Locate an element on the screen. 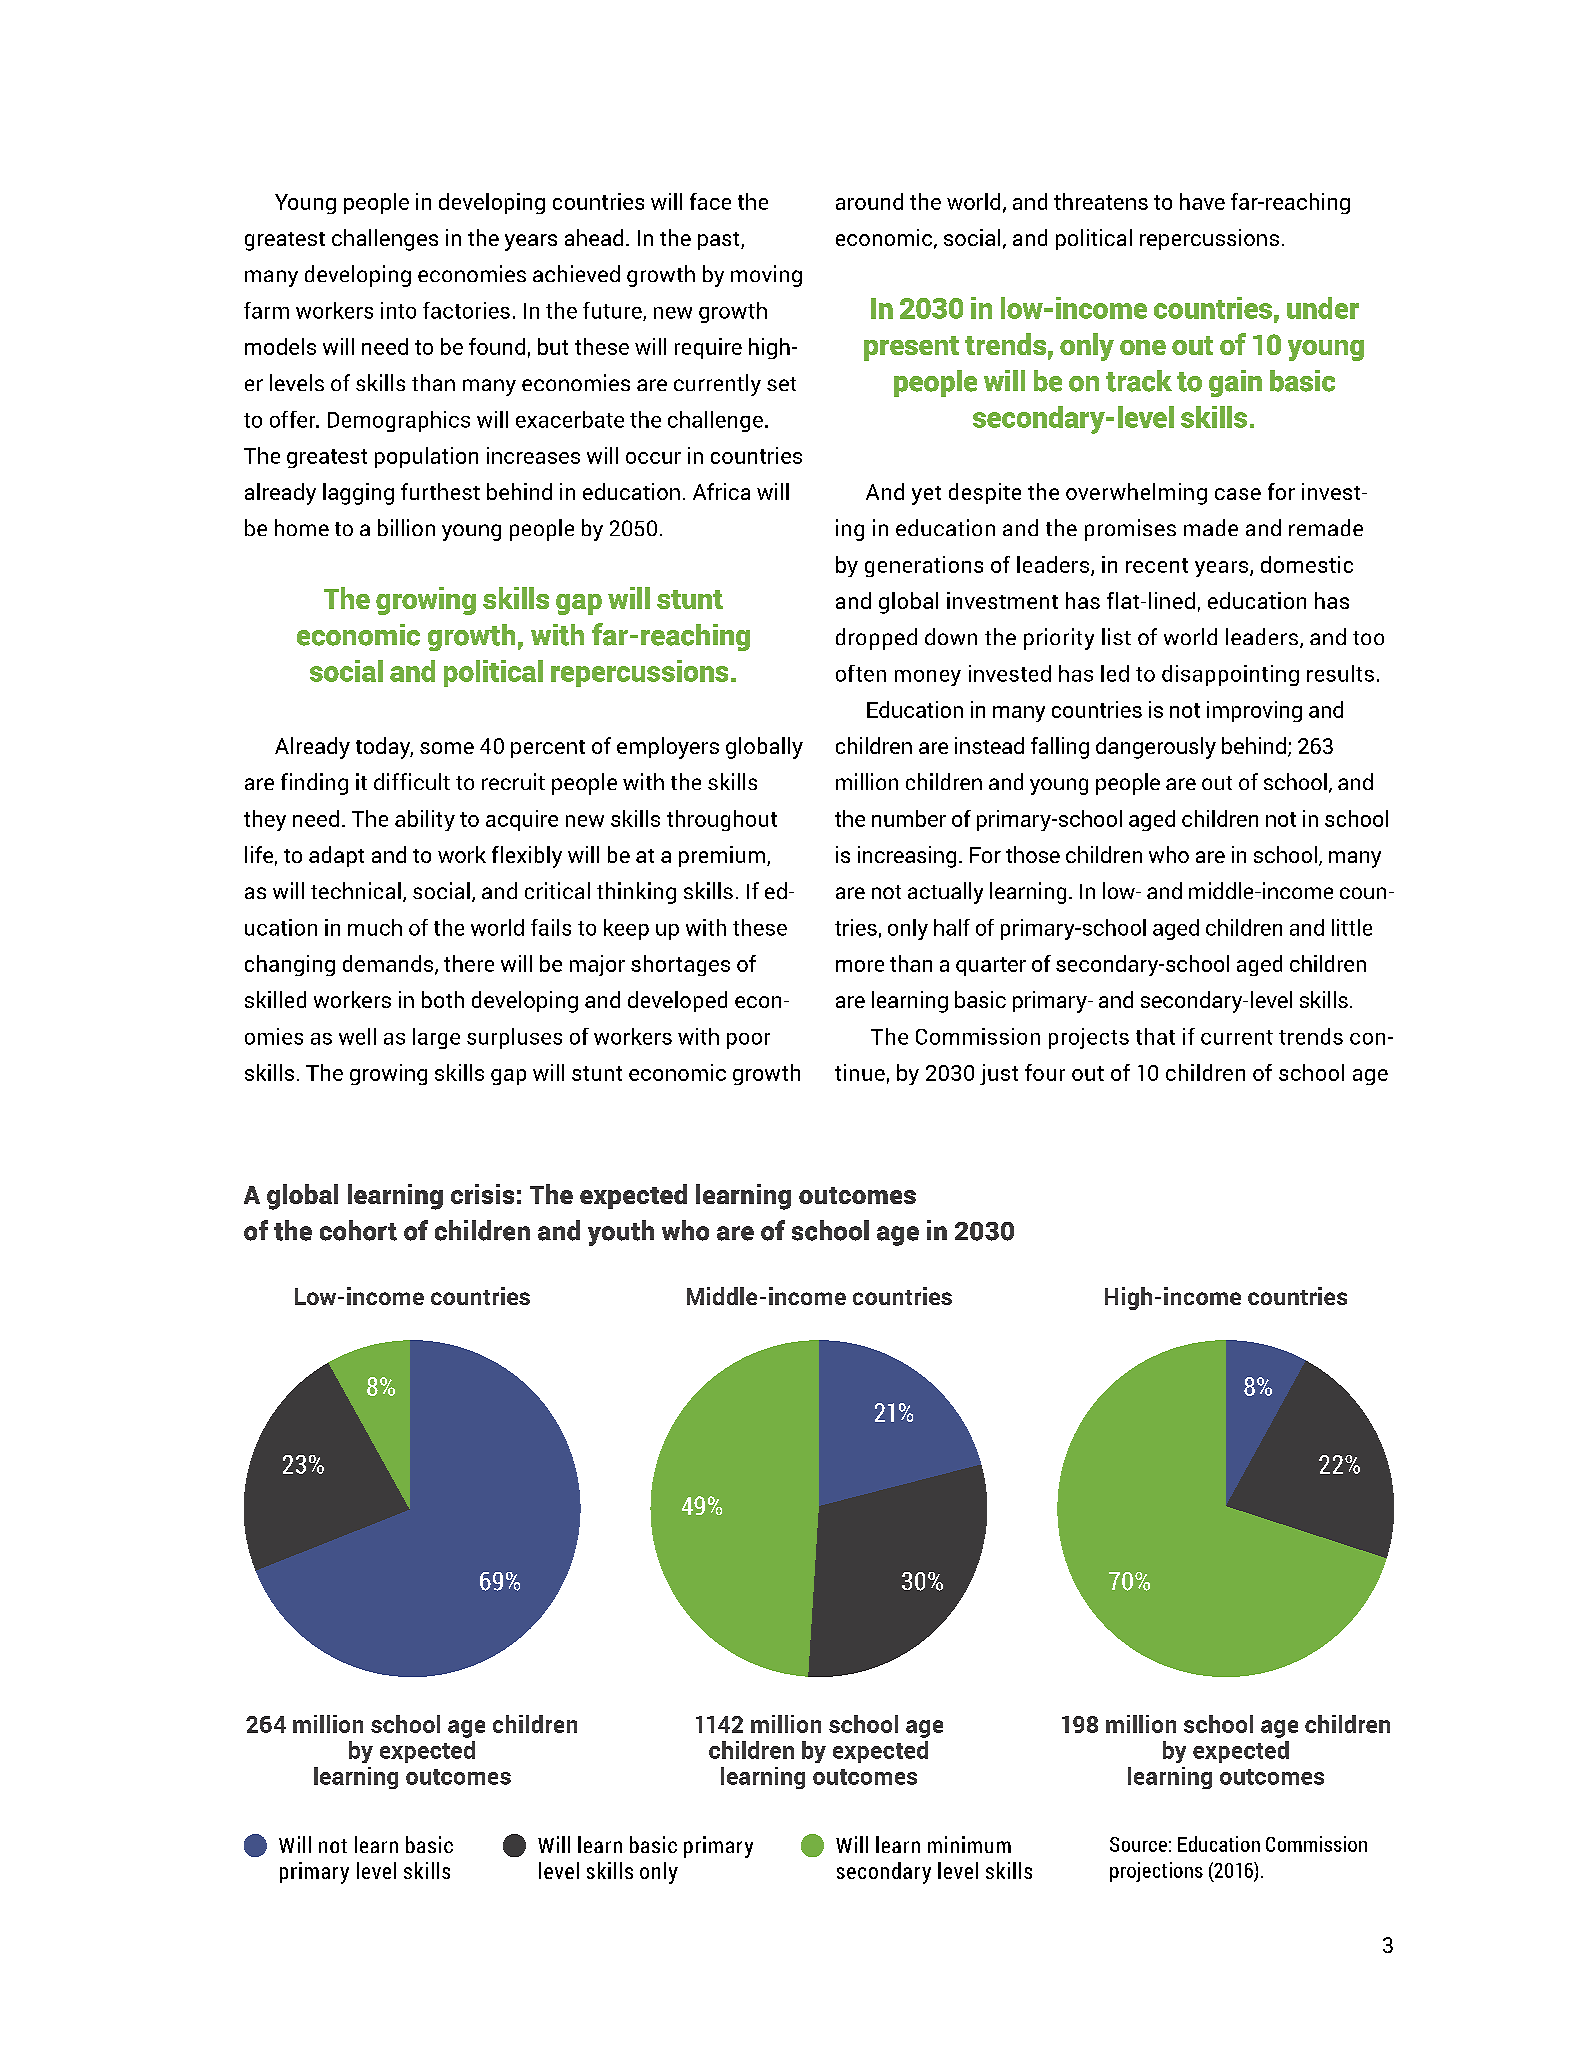 The height and width of the screenshot is (2053, 1586). youth is located at coordinates (621, 1233).
